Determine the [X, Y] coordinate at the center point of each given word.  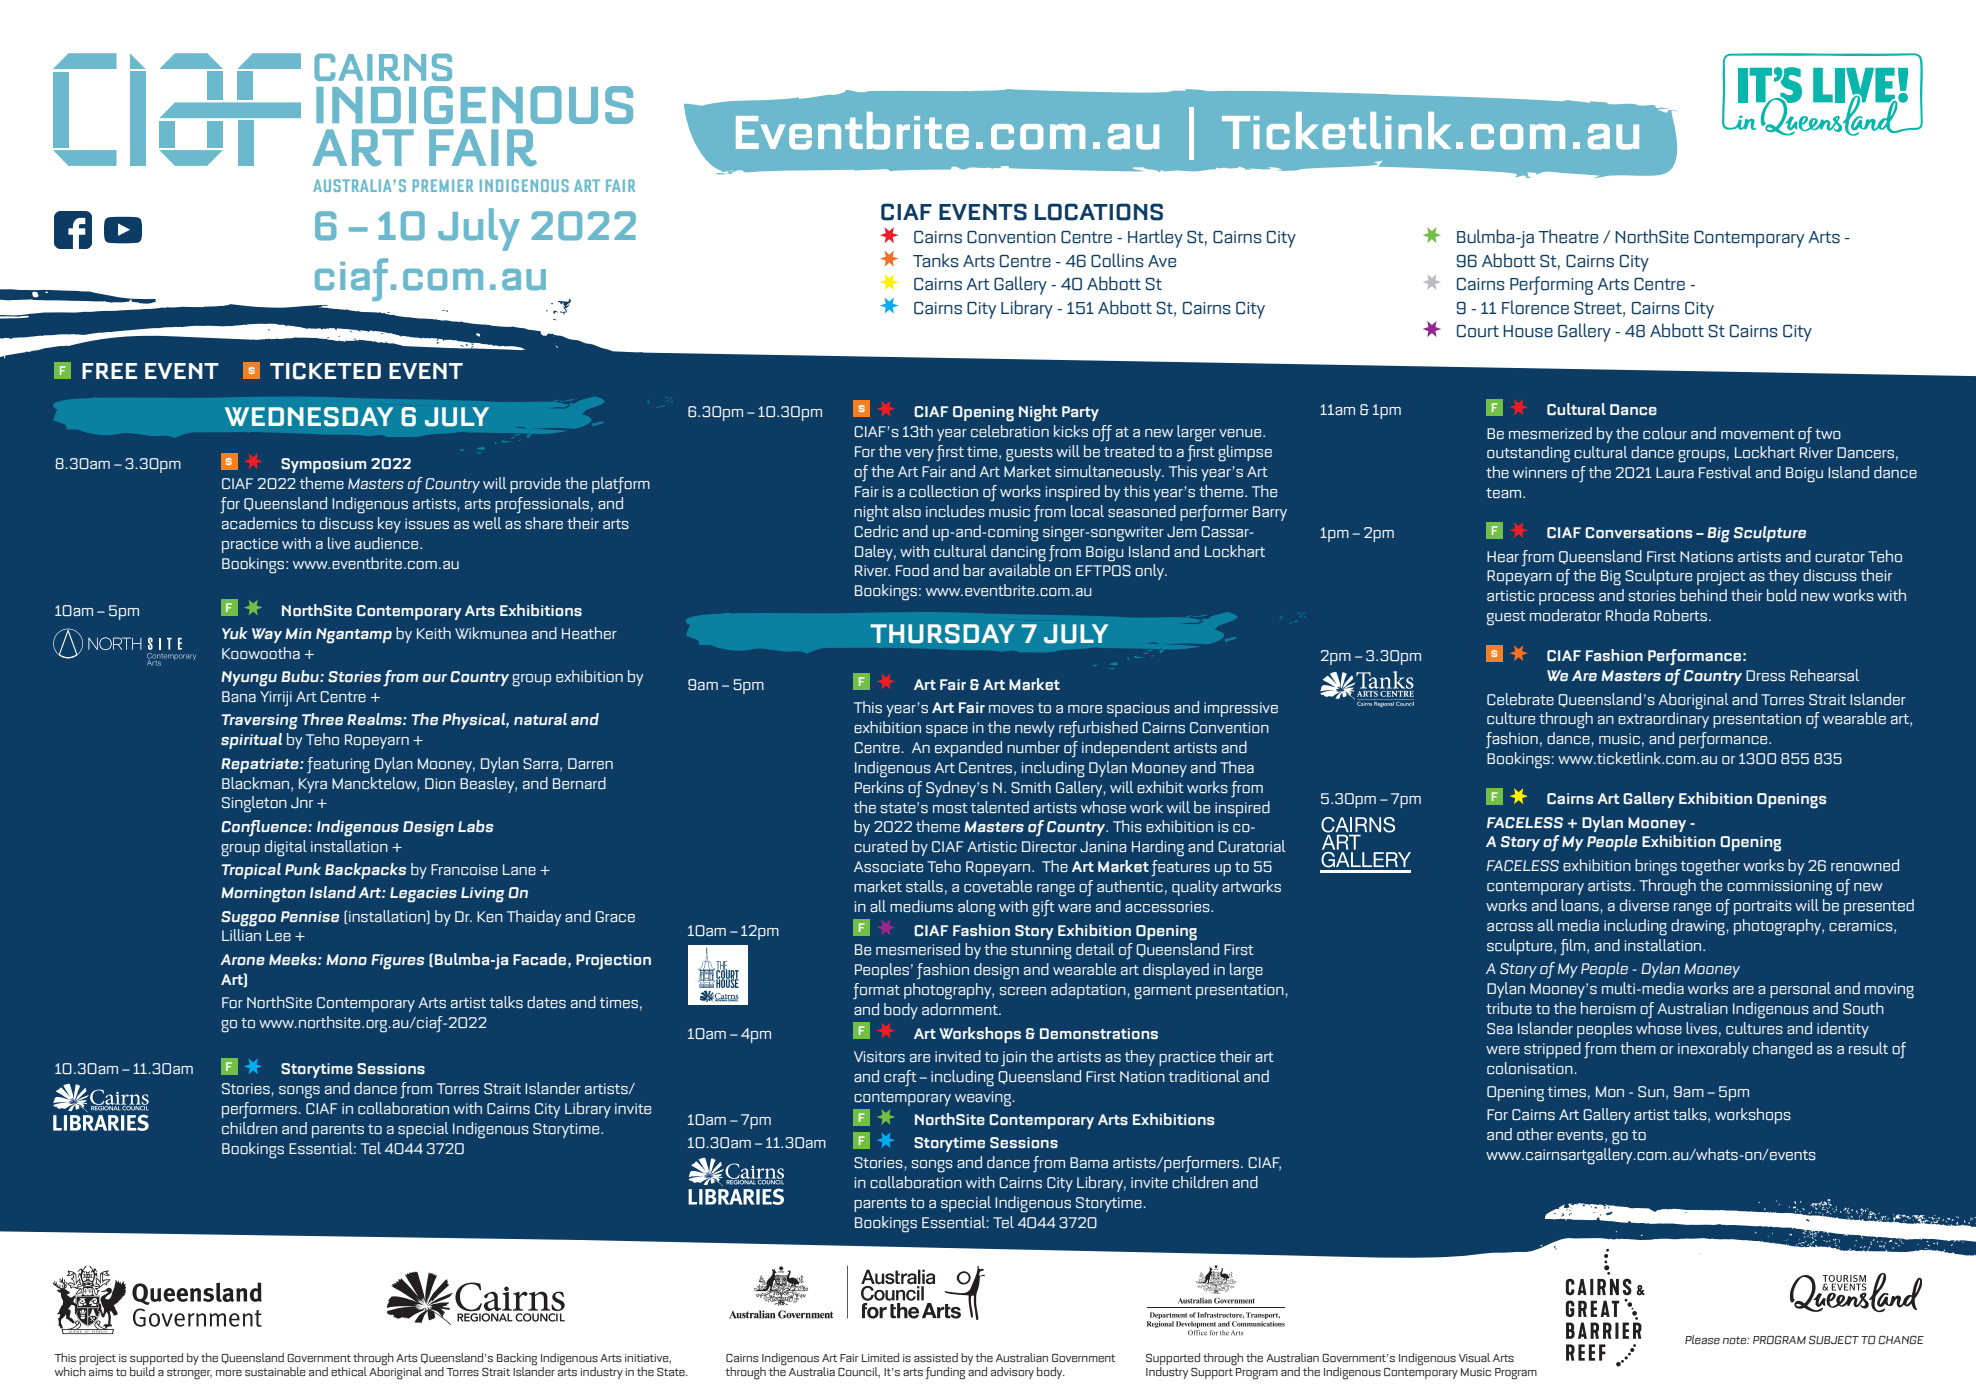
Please [1702, 1339]
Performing [1551, 285]
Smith [1031, 787]
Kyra [313, 785]
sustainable [275, 1371]
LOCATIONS [1099, 212]
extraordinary [1663, 720]
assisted [936, 1357]
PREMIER [443, 185]
